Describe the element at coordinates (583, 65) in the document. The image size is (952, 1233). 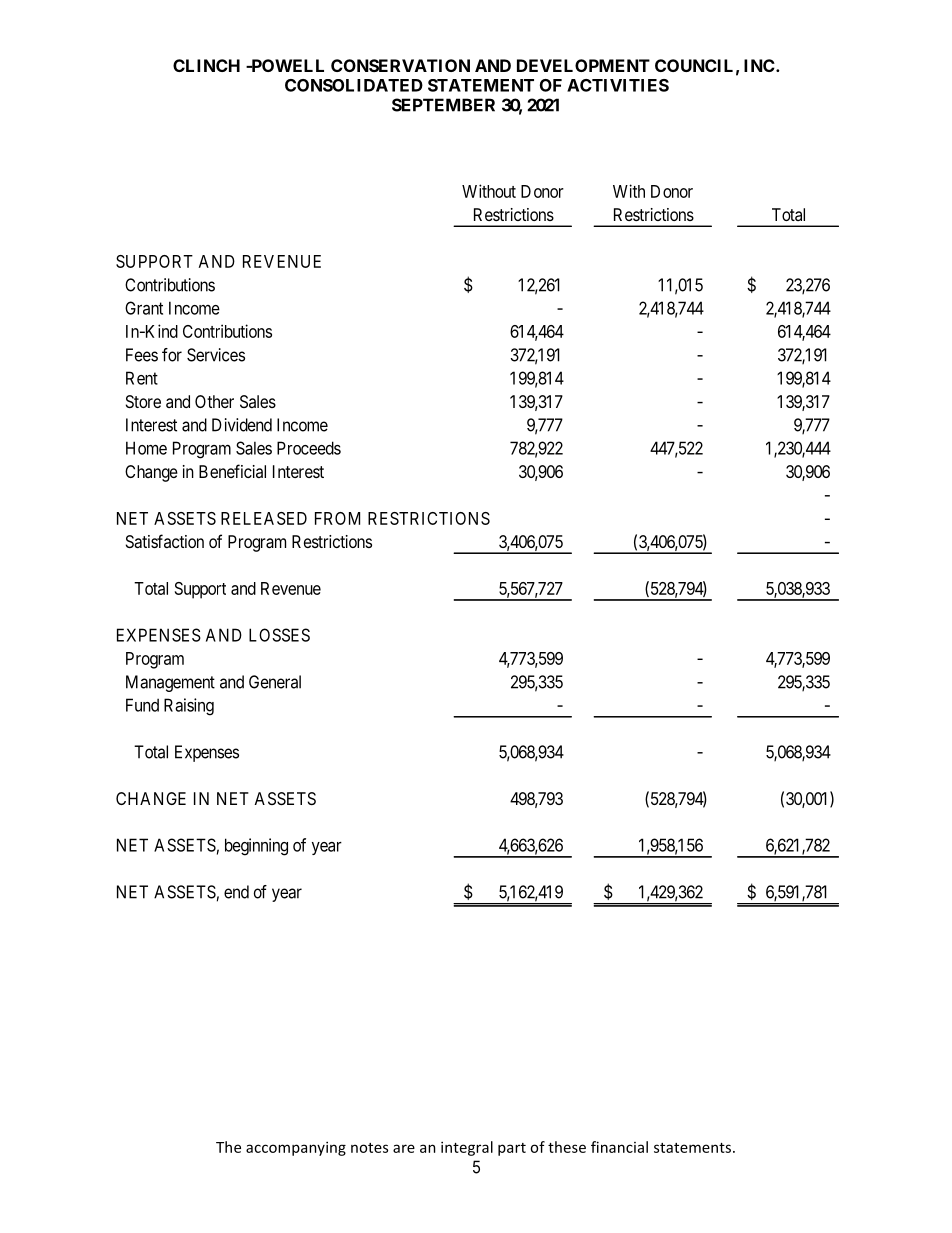
I see `DEVELOPMENT` at that location.
